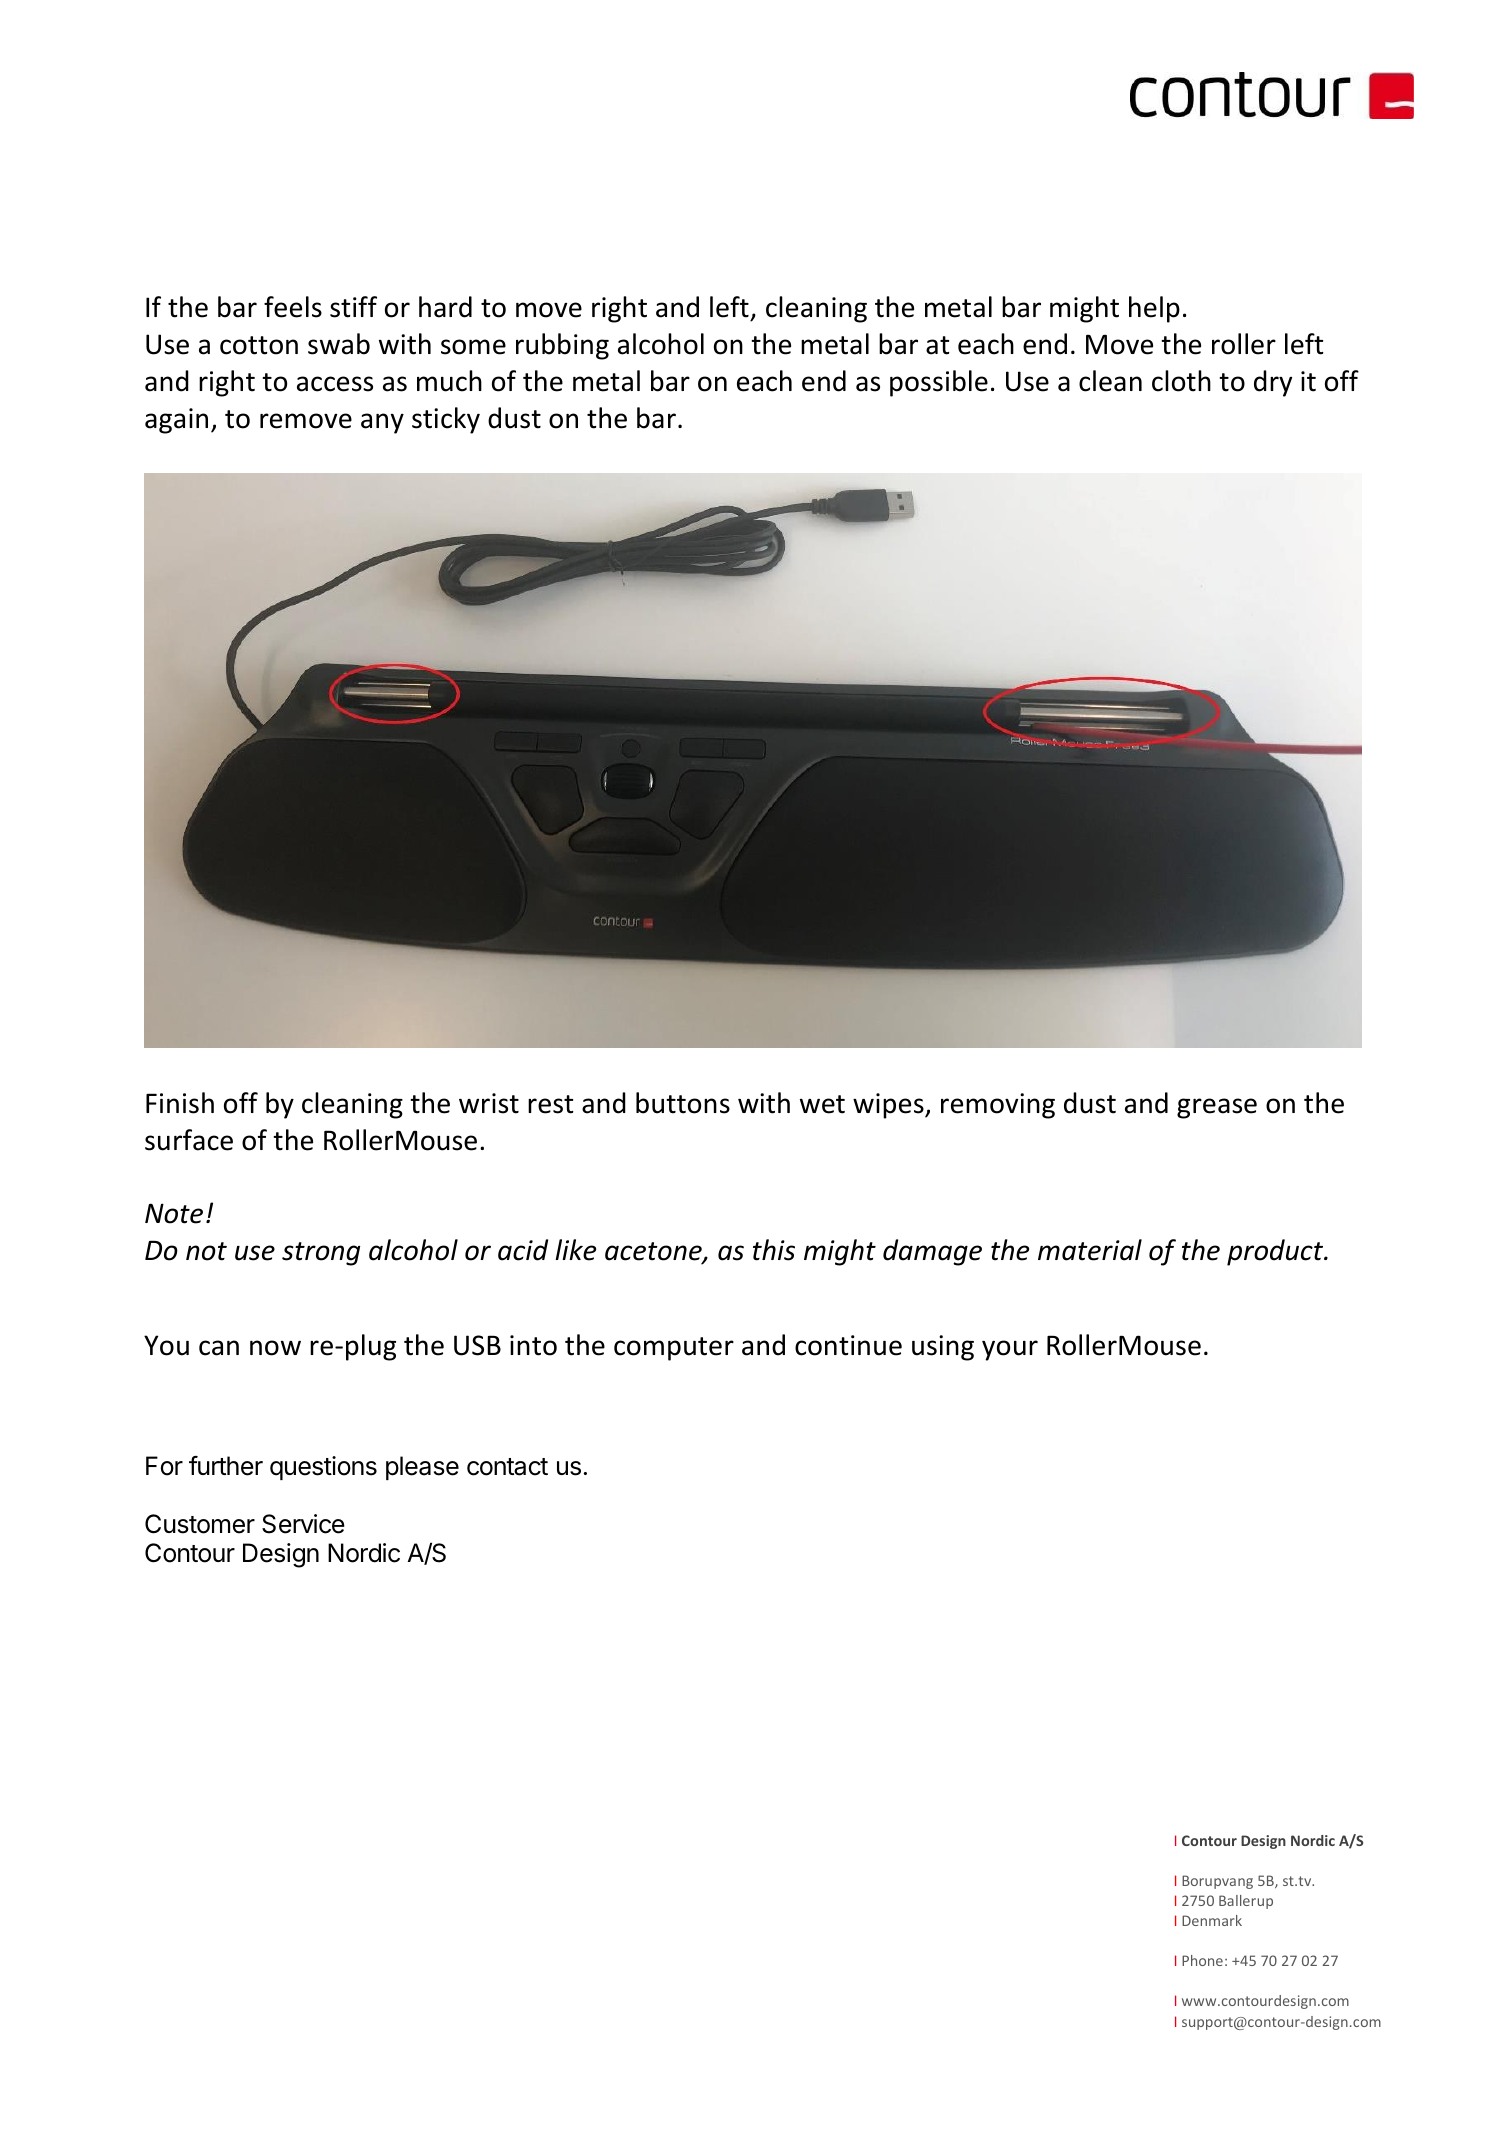  What do you see at coordinates (1217, 1108) in the screenshot?
I see `grease` at bounding box center [1217, 1108].
